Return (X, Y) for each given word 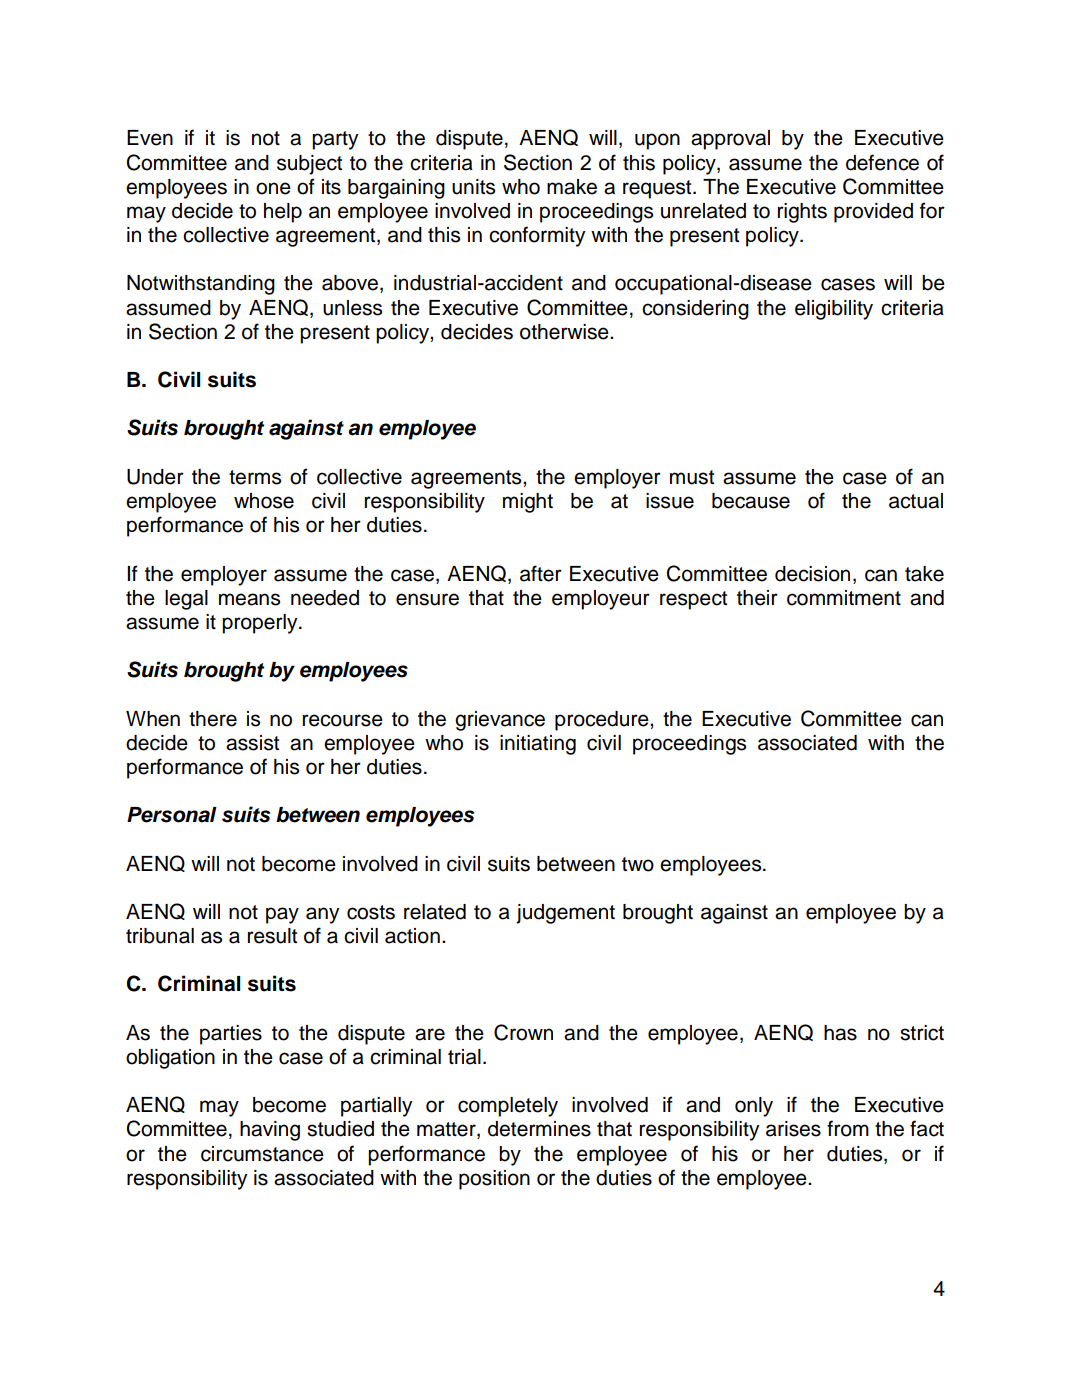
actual (916, 501)
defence (882, 162)
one (273, 188)
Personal (172, 815)
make (572, 187)
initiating (538, 745)
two (638, 864)
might (528, 503)
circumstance (262, 1154)
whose (264, 501)
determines (539, 1129)
